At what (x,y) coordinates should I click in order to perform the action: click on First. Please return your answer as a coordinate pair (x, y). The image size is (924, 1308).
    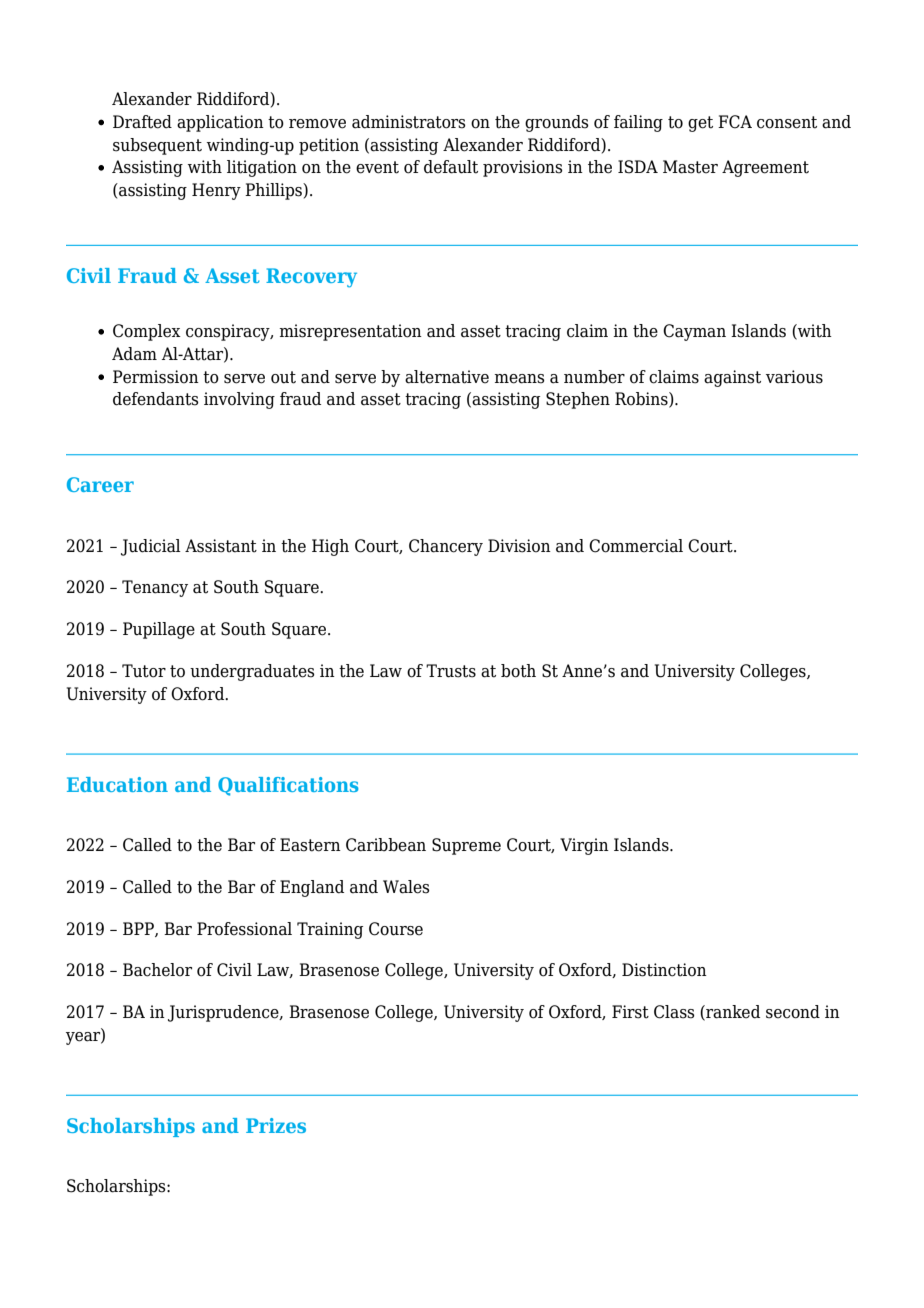
    Looking at the image, I should click on (630, 1012).
